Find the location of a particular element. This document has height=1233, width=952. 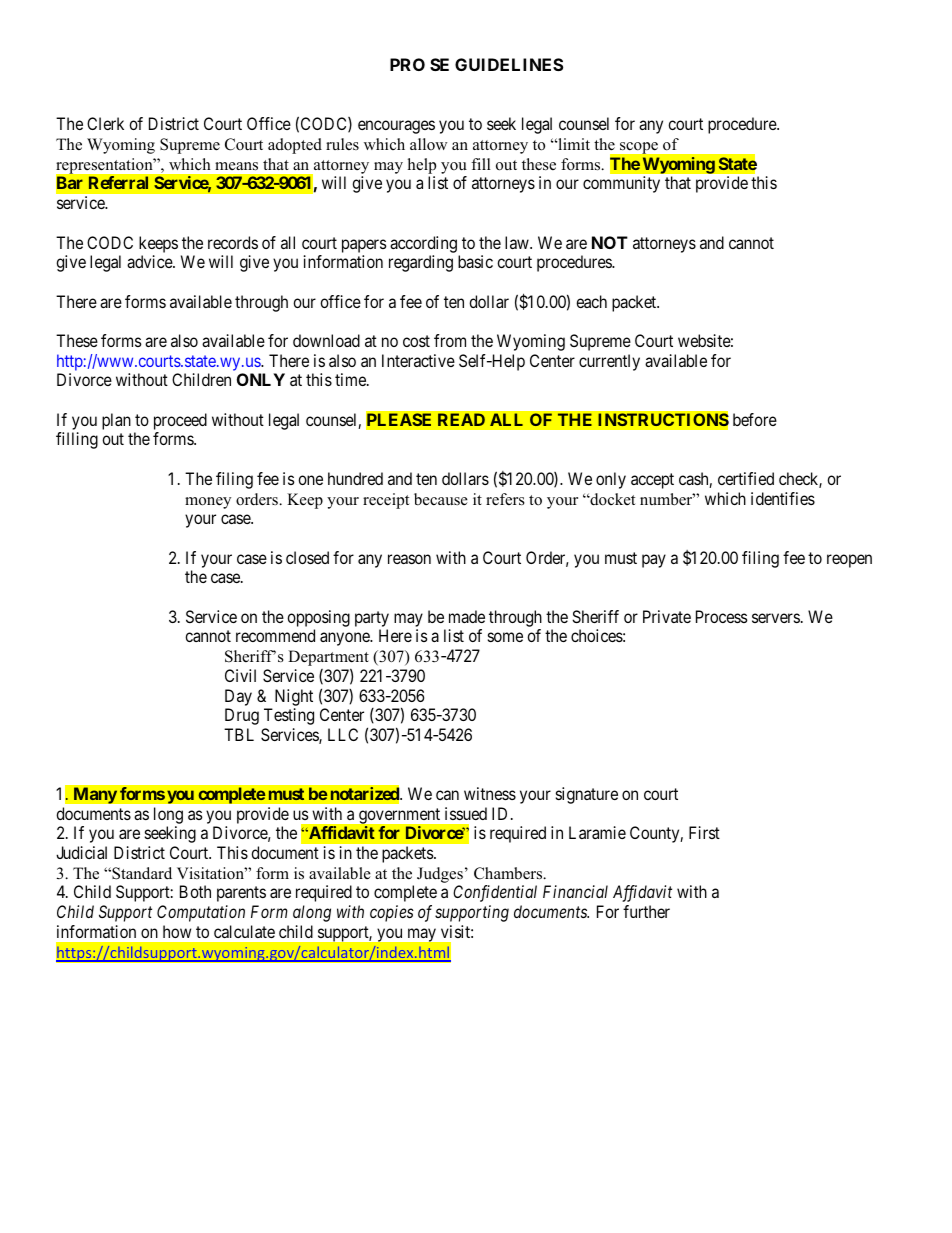

Confidential is located at coordinates (495, 893).
